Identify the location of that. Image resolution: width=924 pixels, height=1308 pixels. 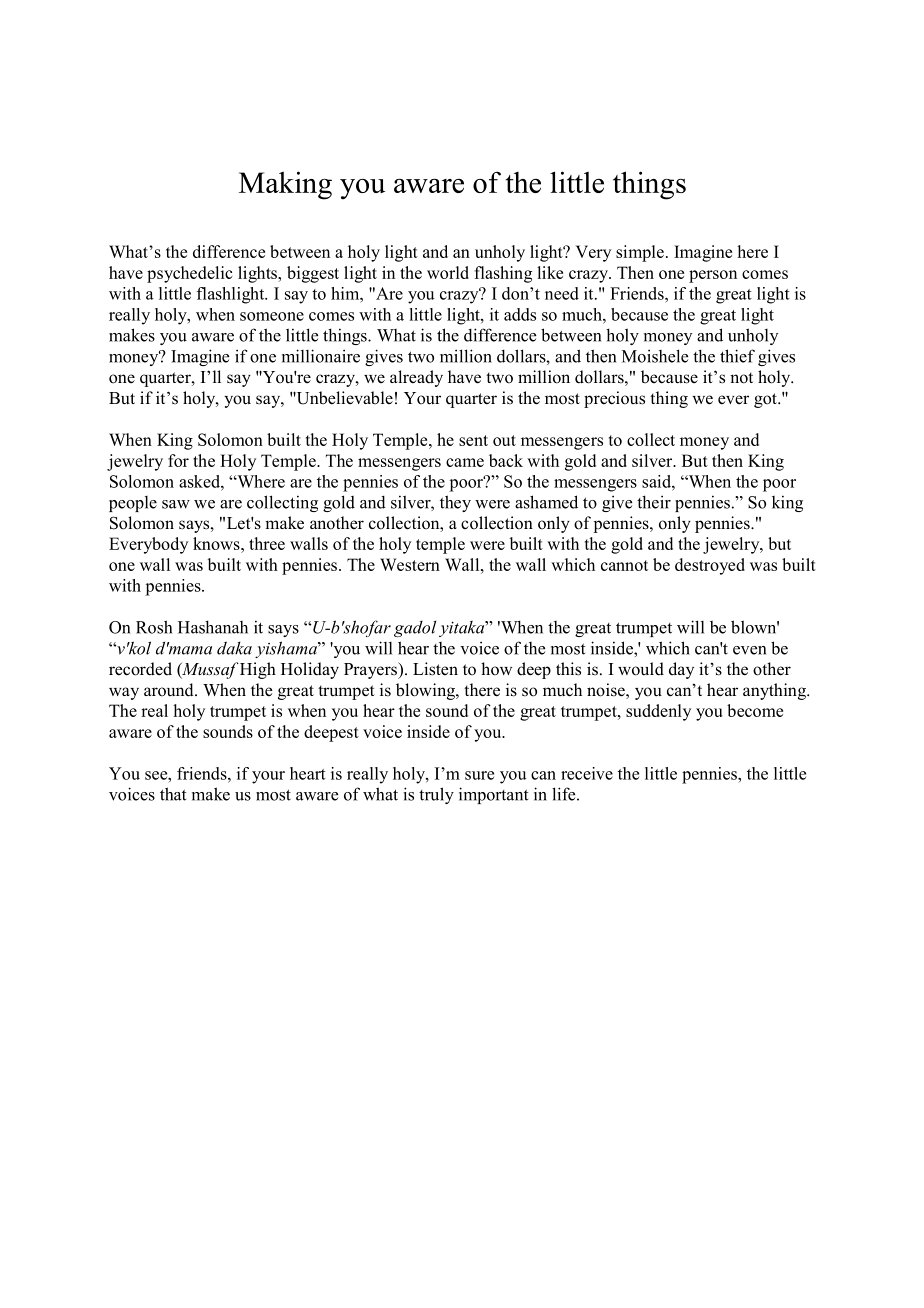
(173, 794).
